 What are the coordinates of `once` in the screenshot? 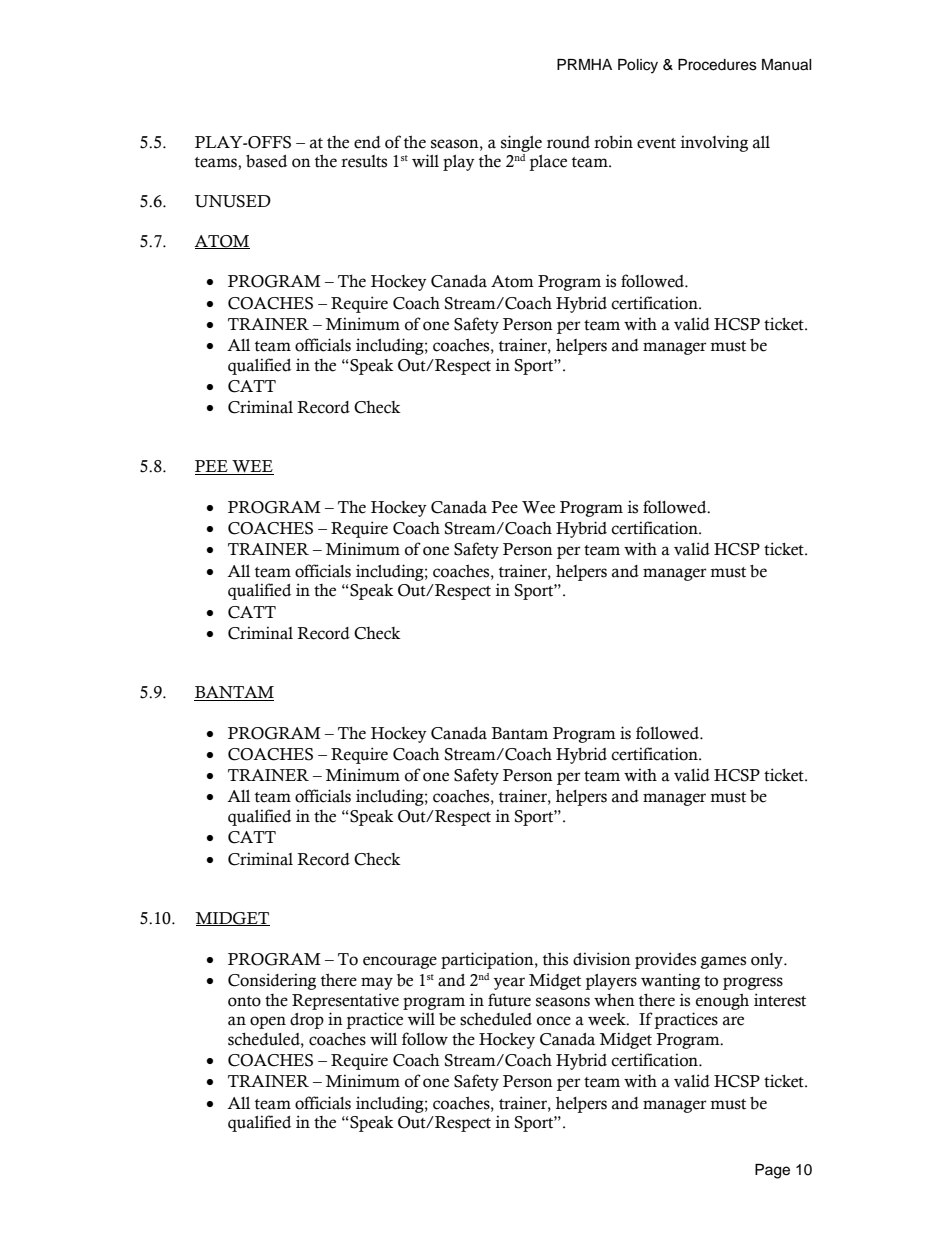 It's located at (554, 1021).
